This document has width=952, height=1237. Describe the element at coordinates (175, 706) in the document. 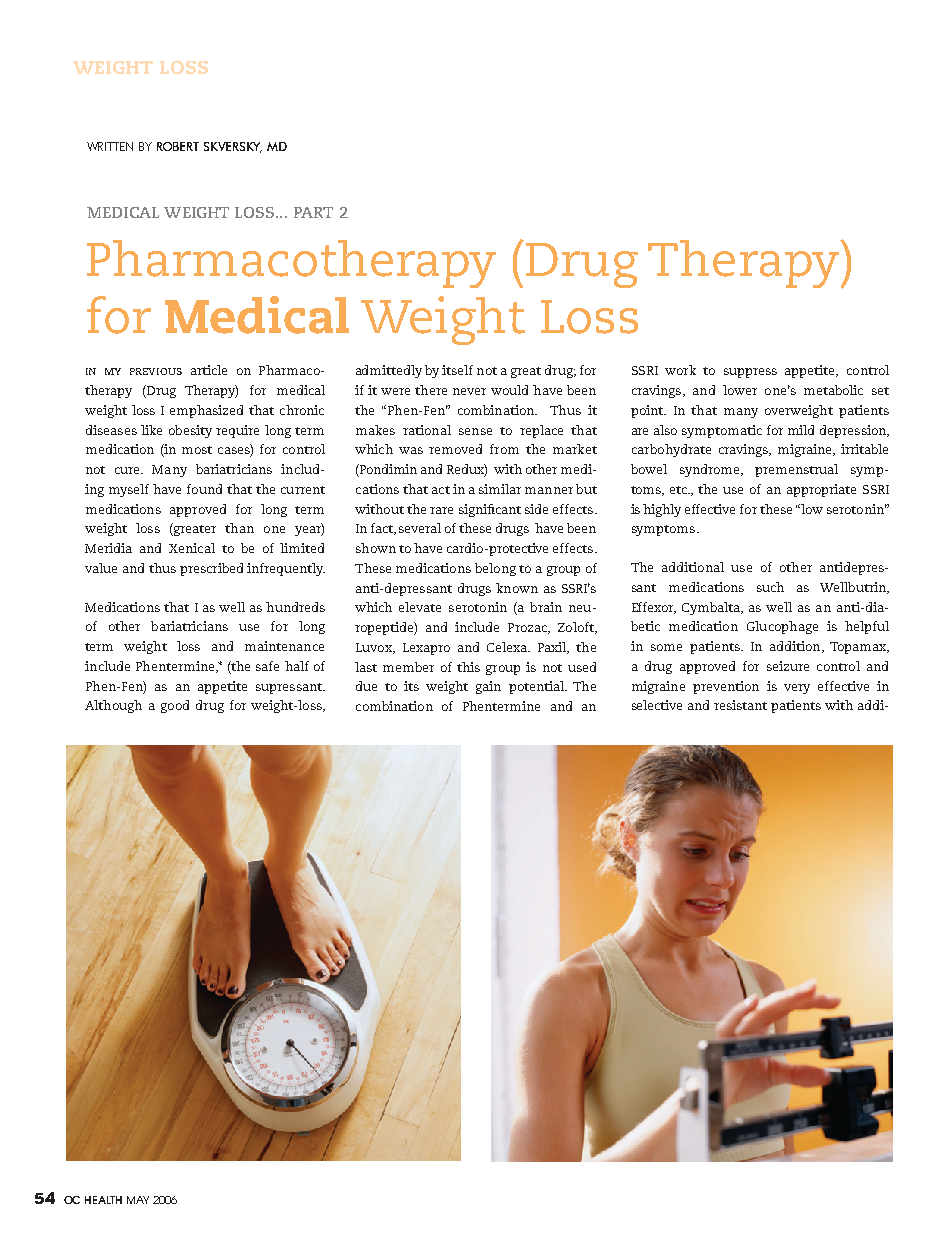

I see `good` at that location.
